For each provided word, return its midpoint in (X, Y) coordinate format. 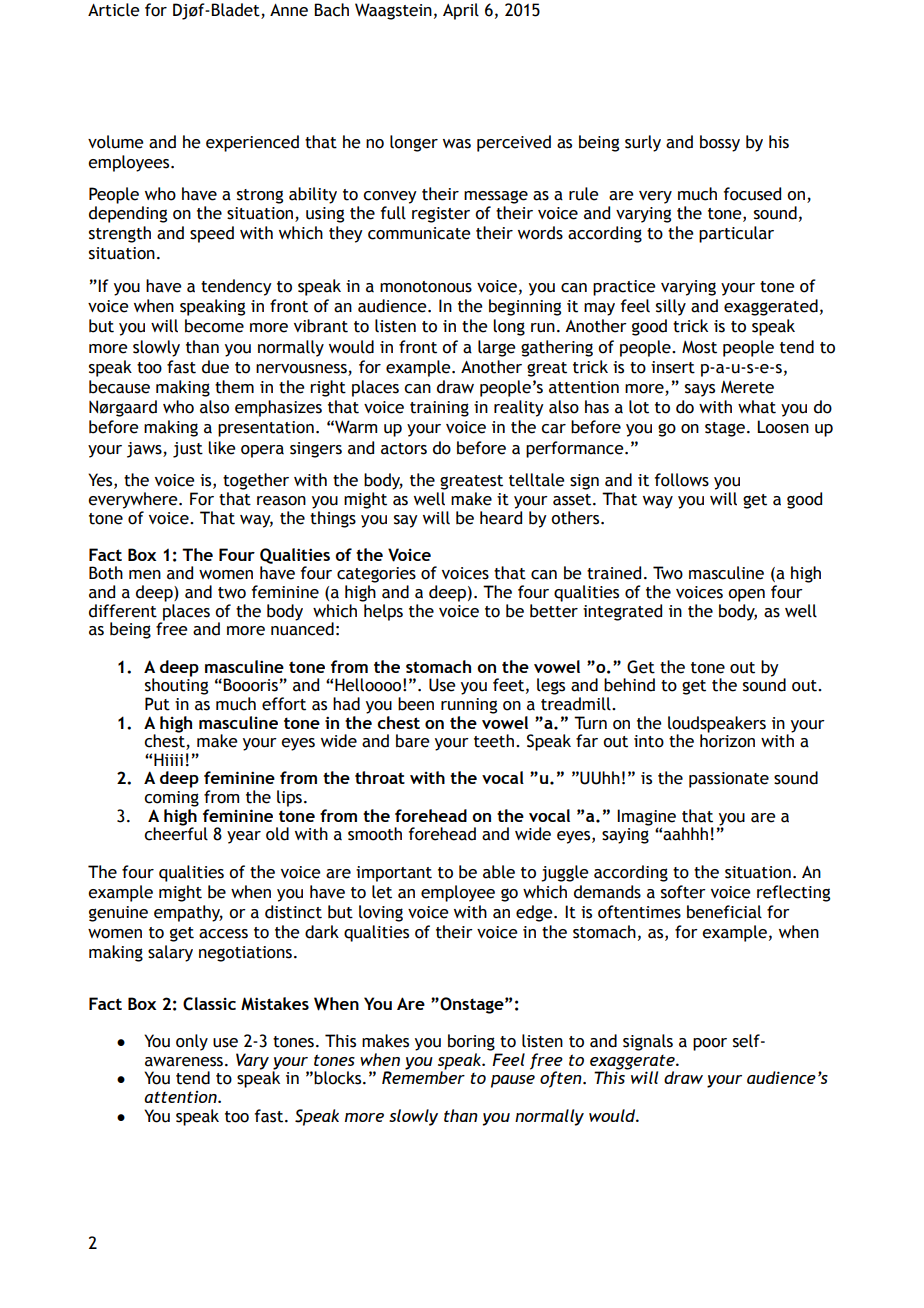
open (746, 595)
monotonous (426, 287)
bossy (720, 143)
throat (380, 777)
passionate (729, 780)
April (461, 11)
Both (106, 573)
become (214, 326)
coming (171, 799)
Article (114, 10)
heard (501, 516)
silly (671, 307)
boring (471, 1042)
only (192, 1042)
